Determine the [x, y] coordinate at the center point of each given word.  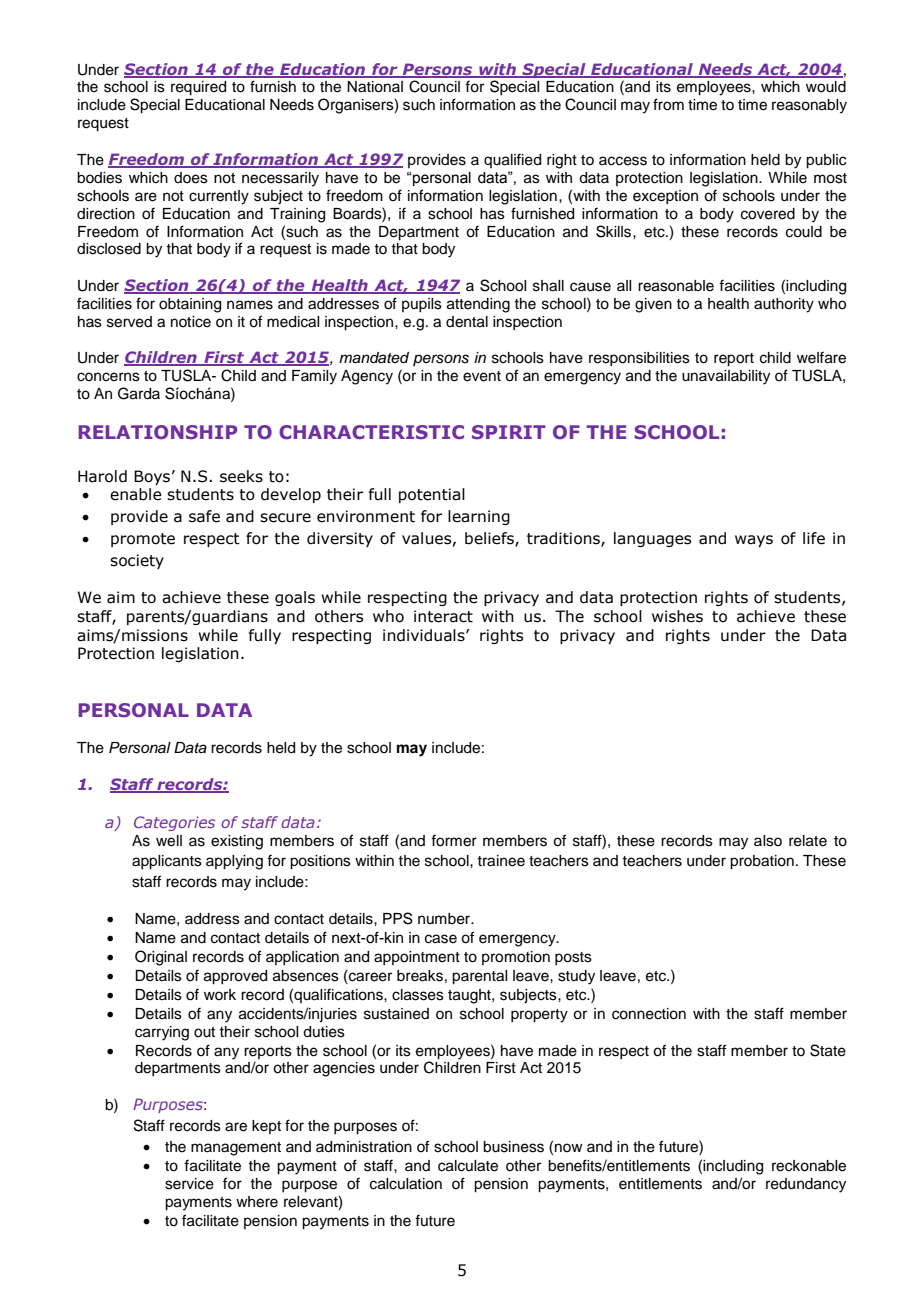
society [137, 561]
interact [443, 616]
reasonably [809, 106]
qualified [512, 160]
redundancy [806, 1185]
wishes [677, 616]
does [191, 178]
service [189, 1184]
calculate [468, 1166]
